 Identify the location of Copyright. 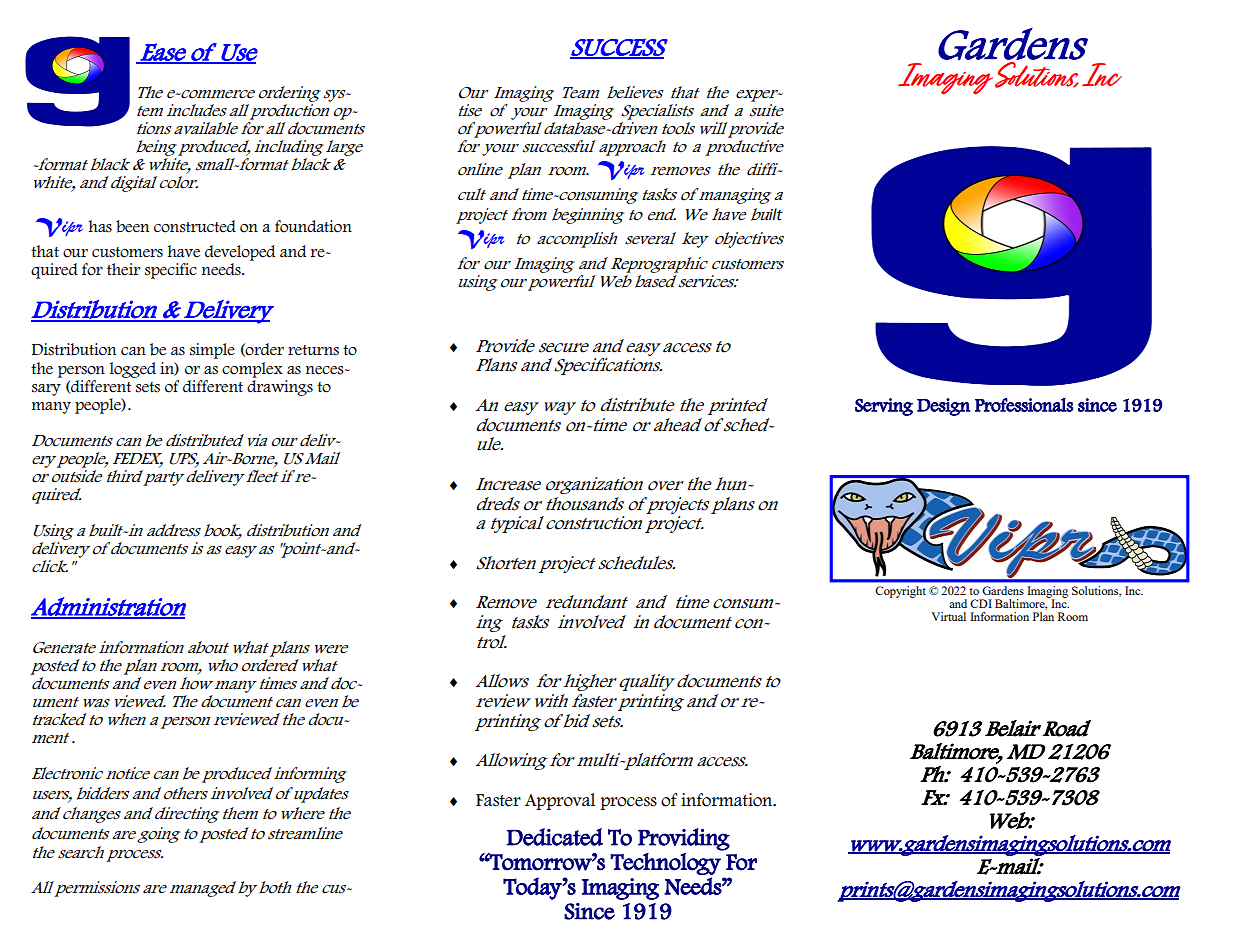
(900, 592).
